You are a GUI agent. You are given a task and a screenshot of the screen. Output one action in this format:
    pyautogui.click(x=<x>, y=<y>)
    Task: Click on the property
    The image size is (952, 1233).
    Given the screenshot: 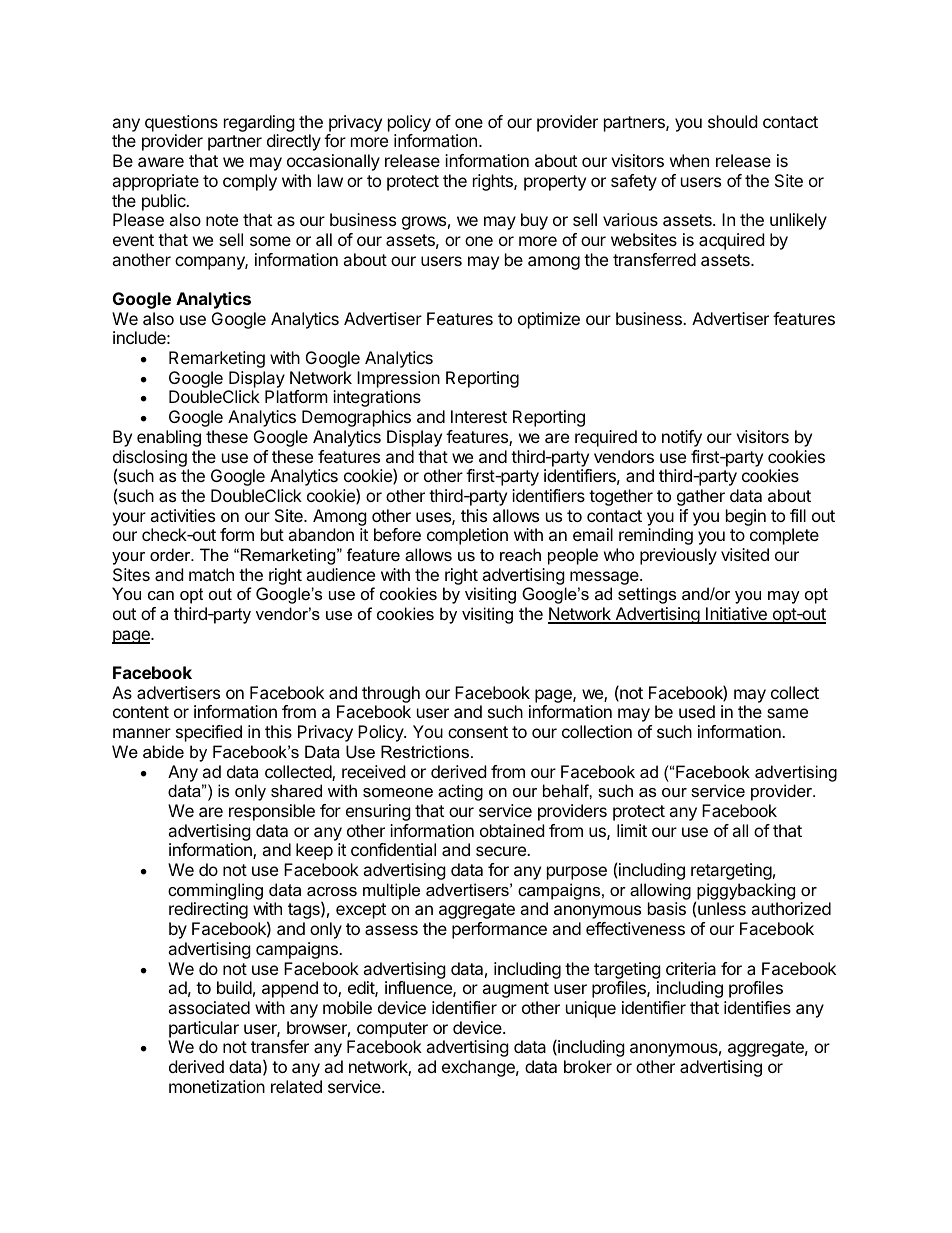 What is the action you would take?
    pyautogui.click(x=555, y=183)
